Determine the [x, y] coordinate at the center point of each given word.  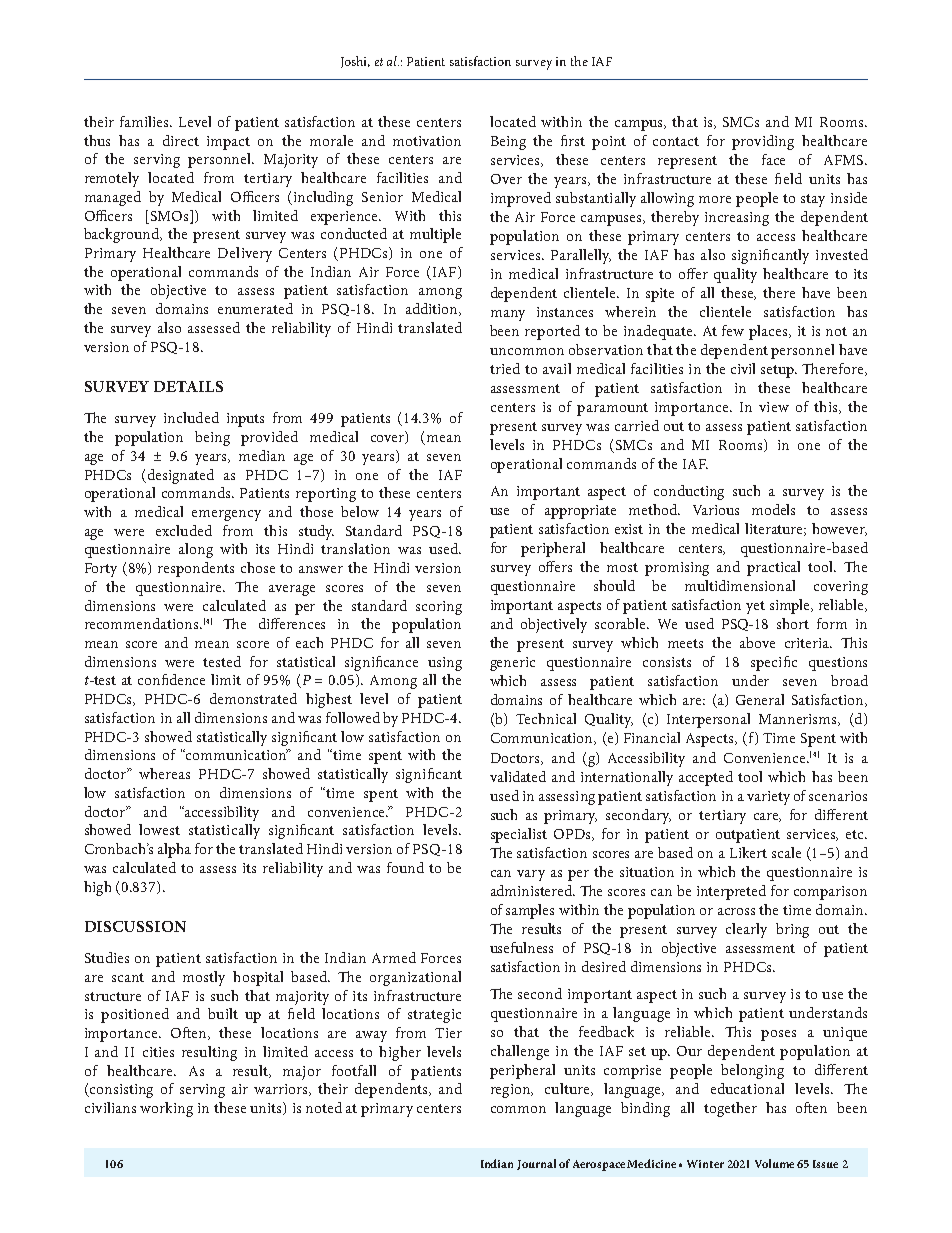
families [145, 121]
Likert [748, 852]
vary [531, 875]
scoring [439, 608]
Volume [774, 1163]
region [512, 1091]
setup [779, 371]
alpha [174, 850]
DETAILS [188, 386]
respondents [196, 569]
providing [763, 142]
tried [505, 368]
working [166, 1109]
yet [755, 607]
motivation [427, 141]
